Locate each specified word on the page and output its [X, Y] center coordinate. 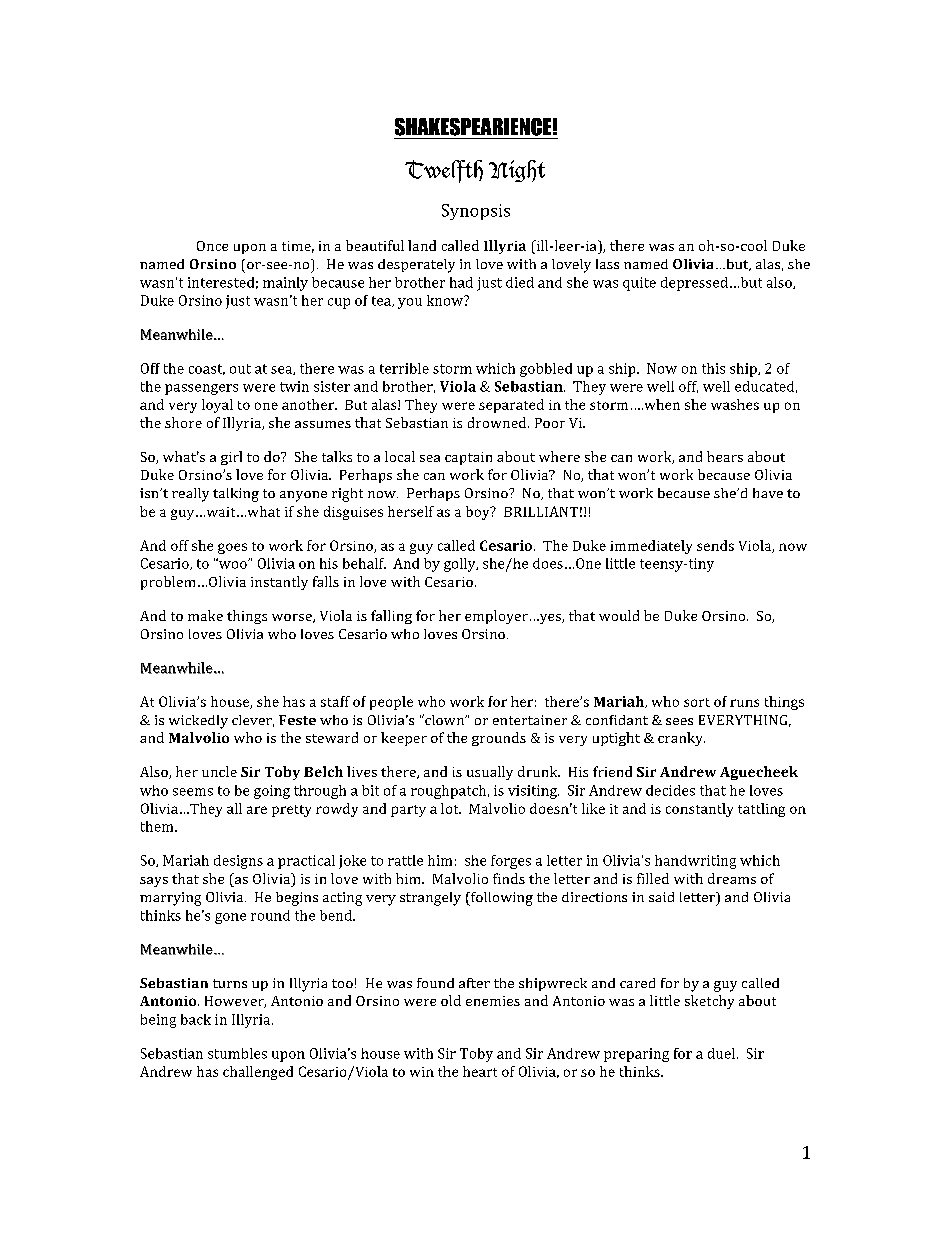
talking [236, 495]
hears [725, 456]
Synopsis [476, 212]
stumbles [237, 1053]
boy [479, 513]
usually [490, 773]
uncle [219, 771]
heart [480, 1071]
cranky [681, 739]
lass [607, 264]
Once [212, 246]
